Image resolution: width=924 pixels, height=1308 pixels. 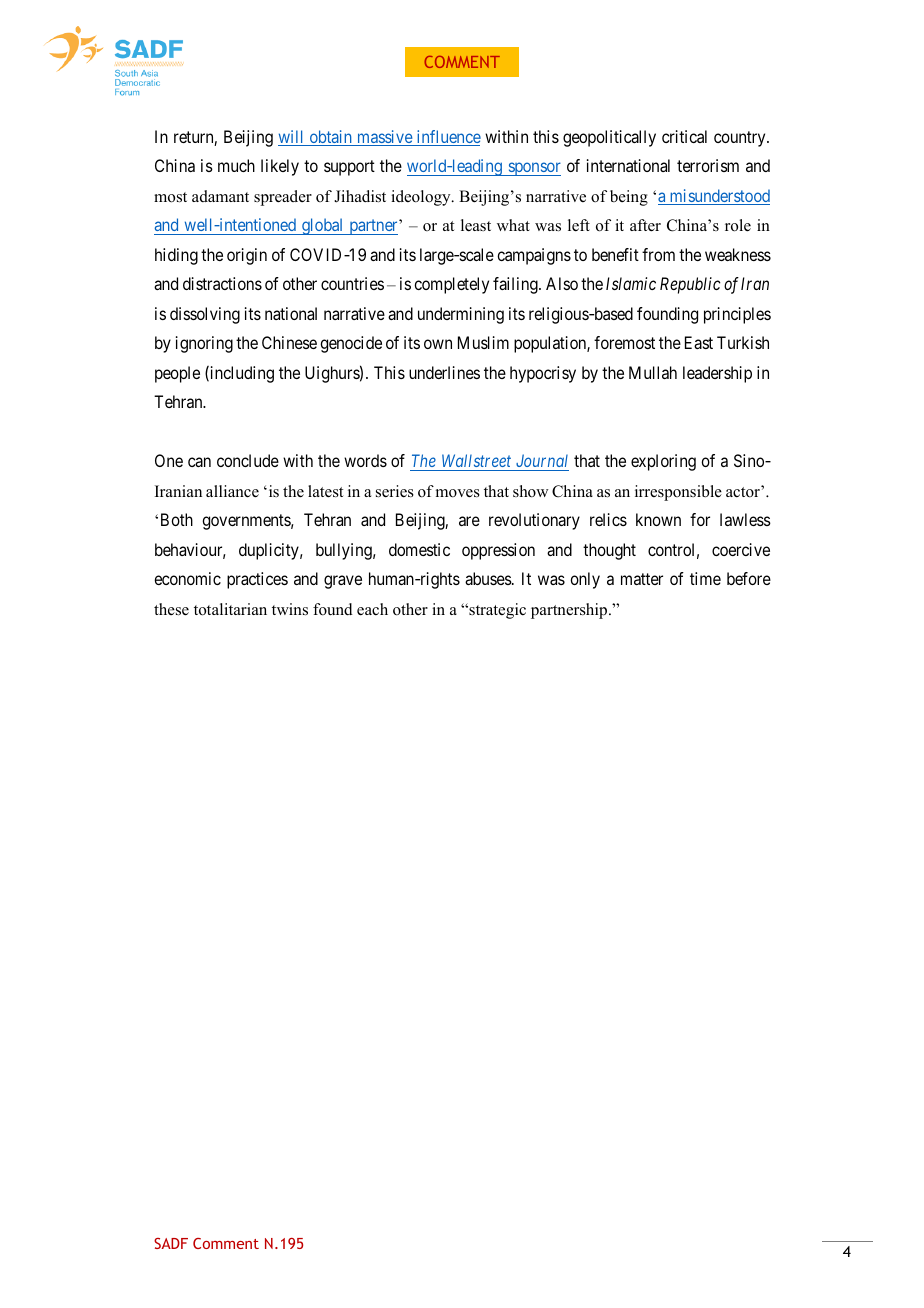 What do you see at coordinates (447, 138) in the screenshot?
I see `influence` at bounding box center [447, 138].
